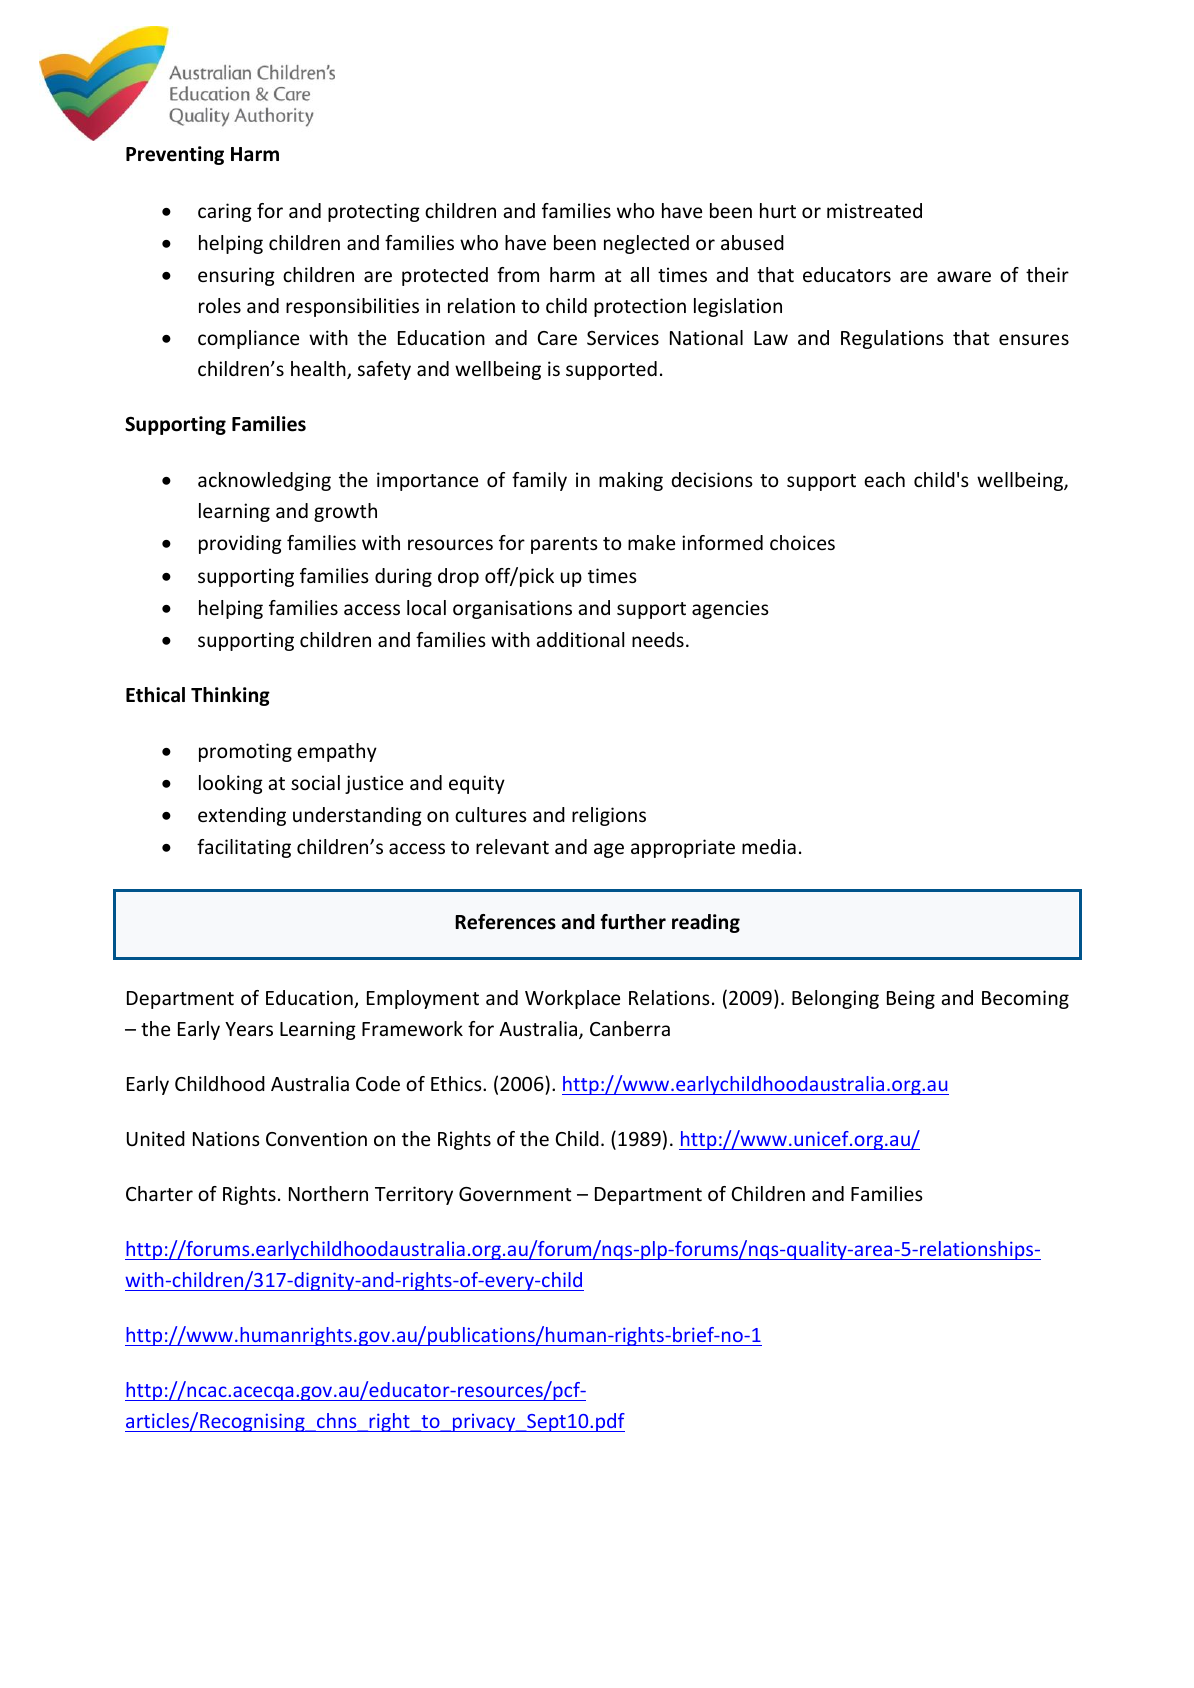 This screenshot has width=1194, height=1688. Describe the element at coordinates (633, 922) in the screenshot. I see `further` at that location.
